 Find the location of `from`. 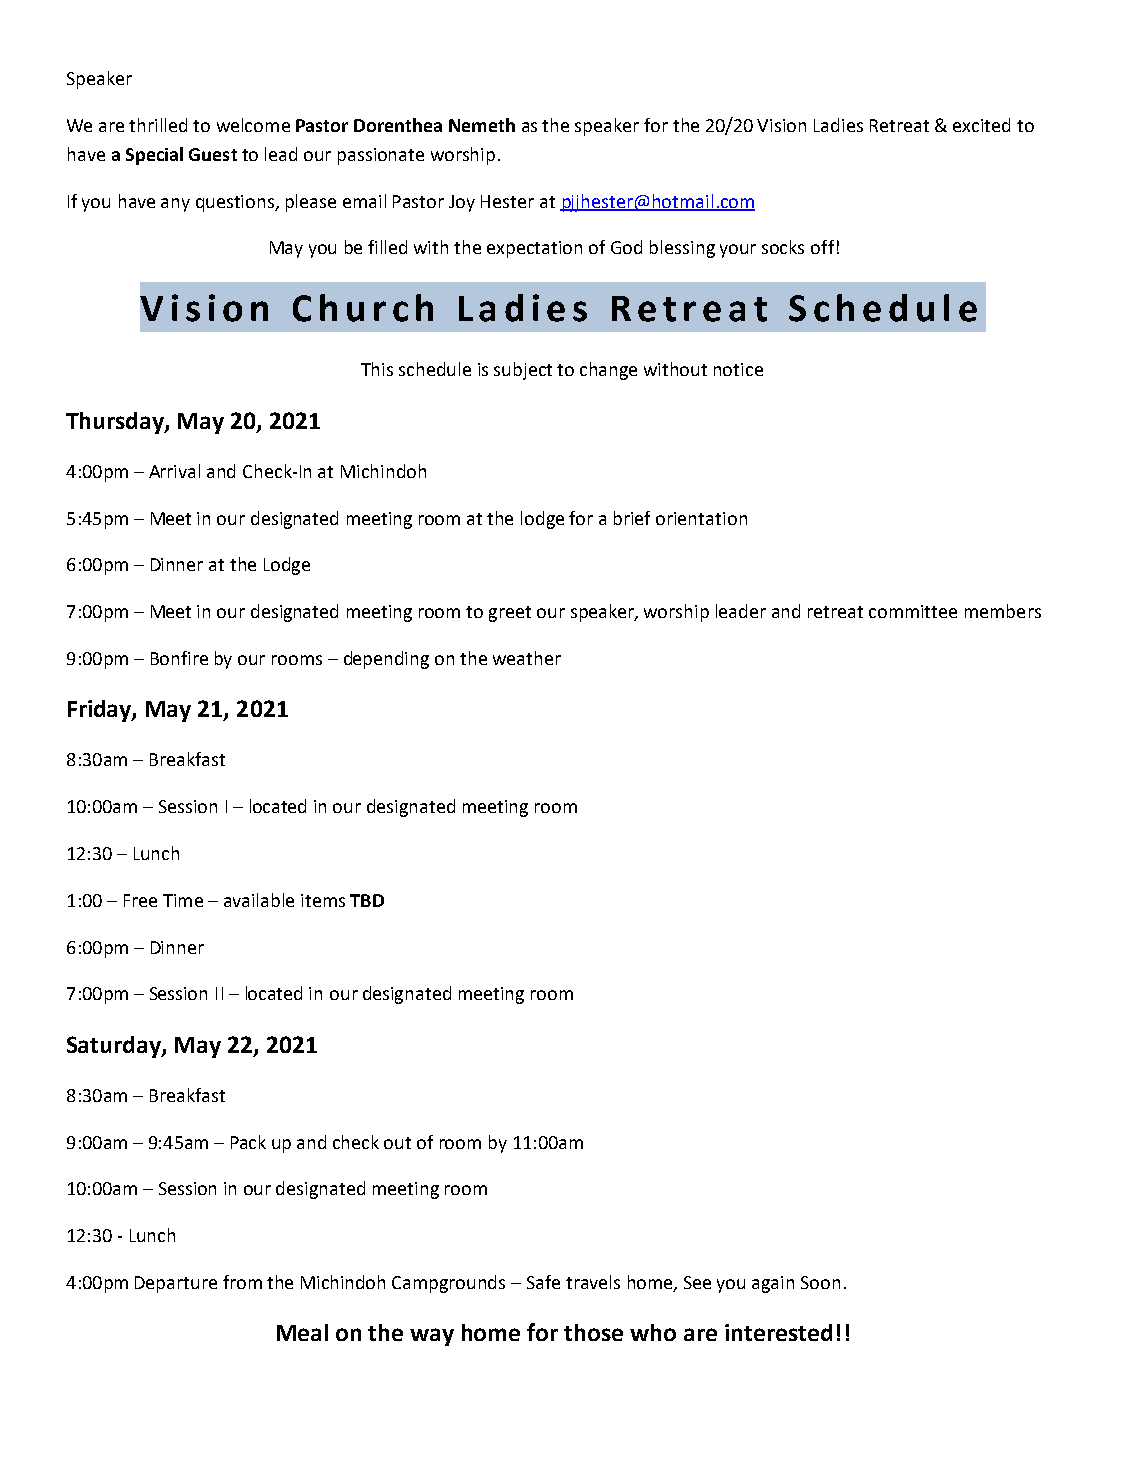

from is located at coordinates (242, 1282).
